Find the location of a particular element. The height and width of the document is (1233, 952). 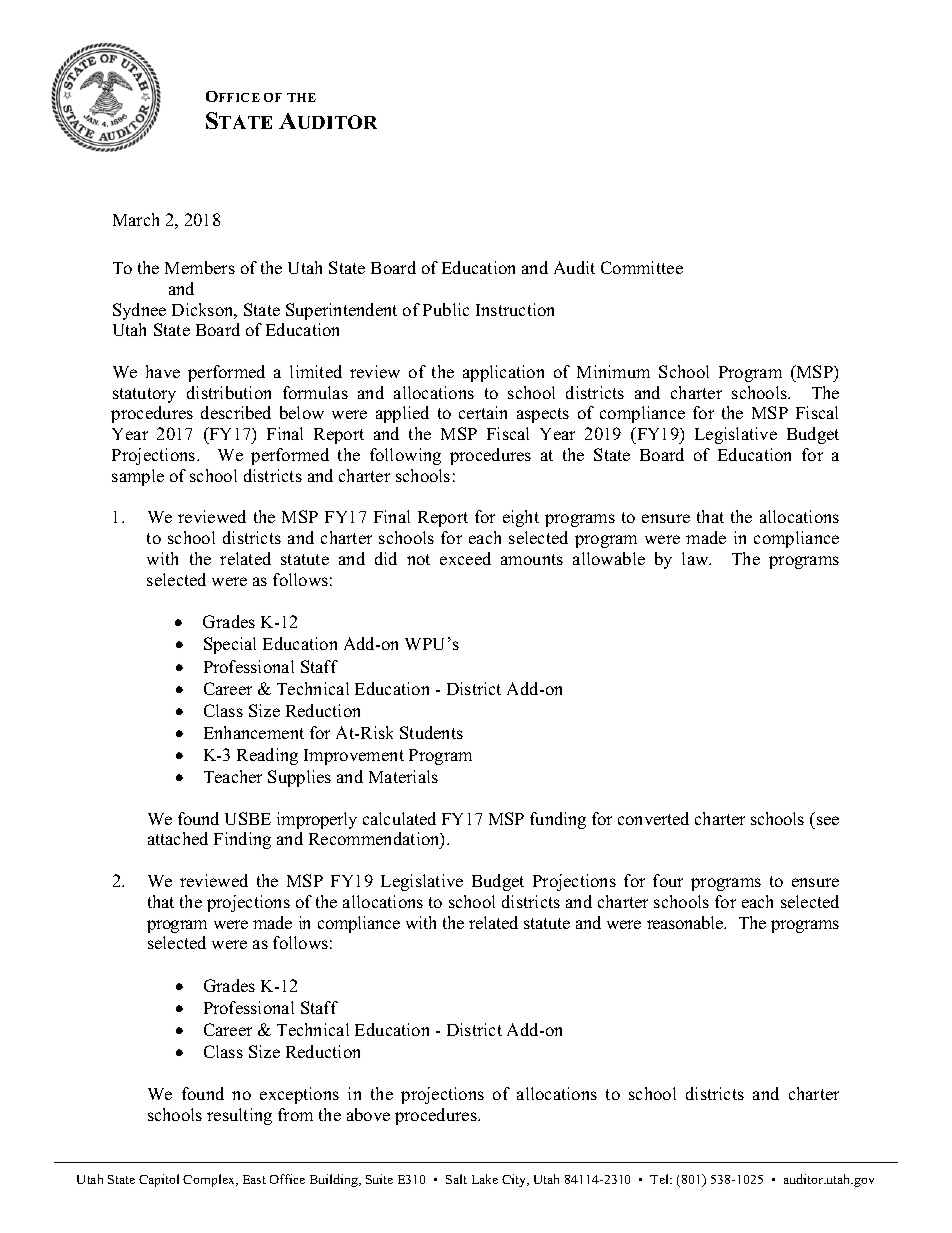

Instruction is located at coordinates (515, 309).
